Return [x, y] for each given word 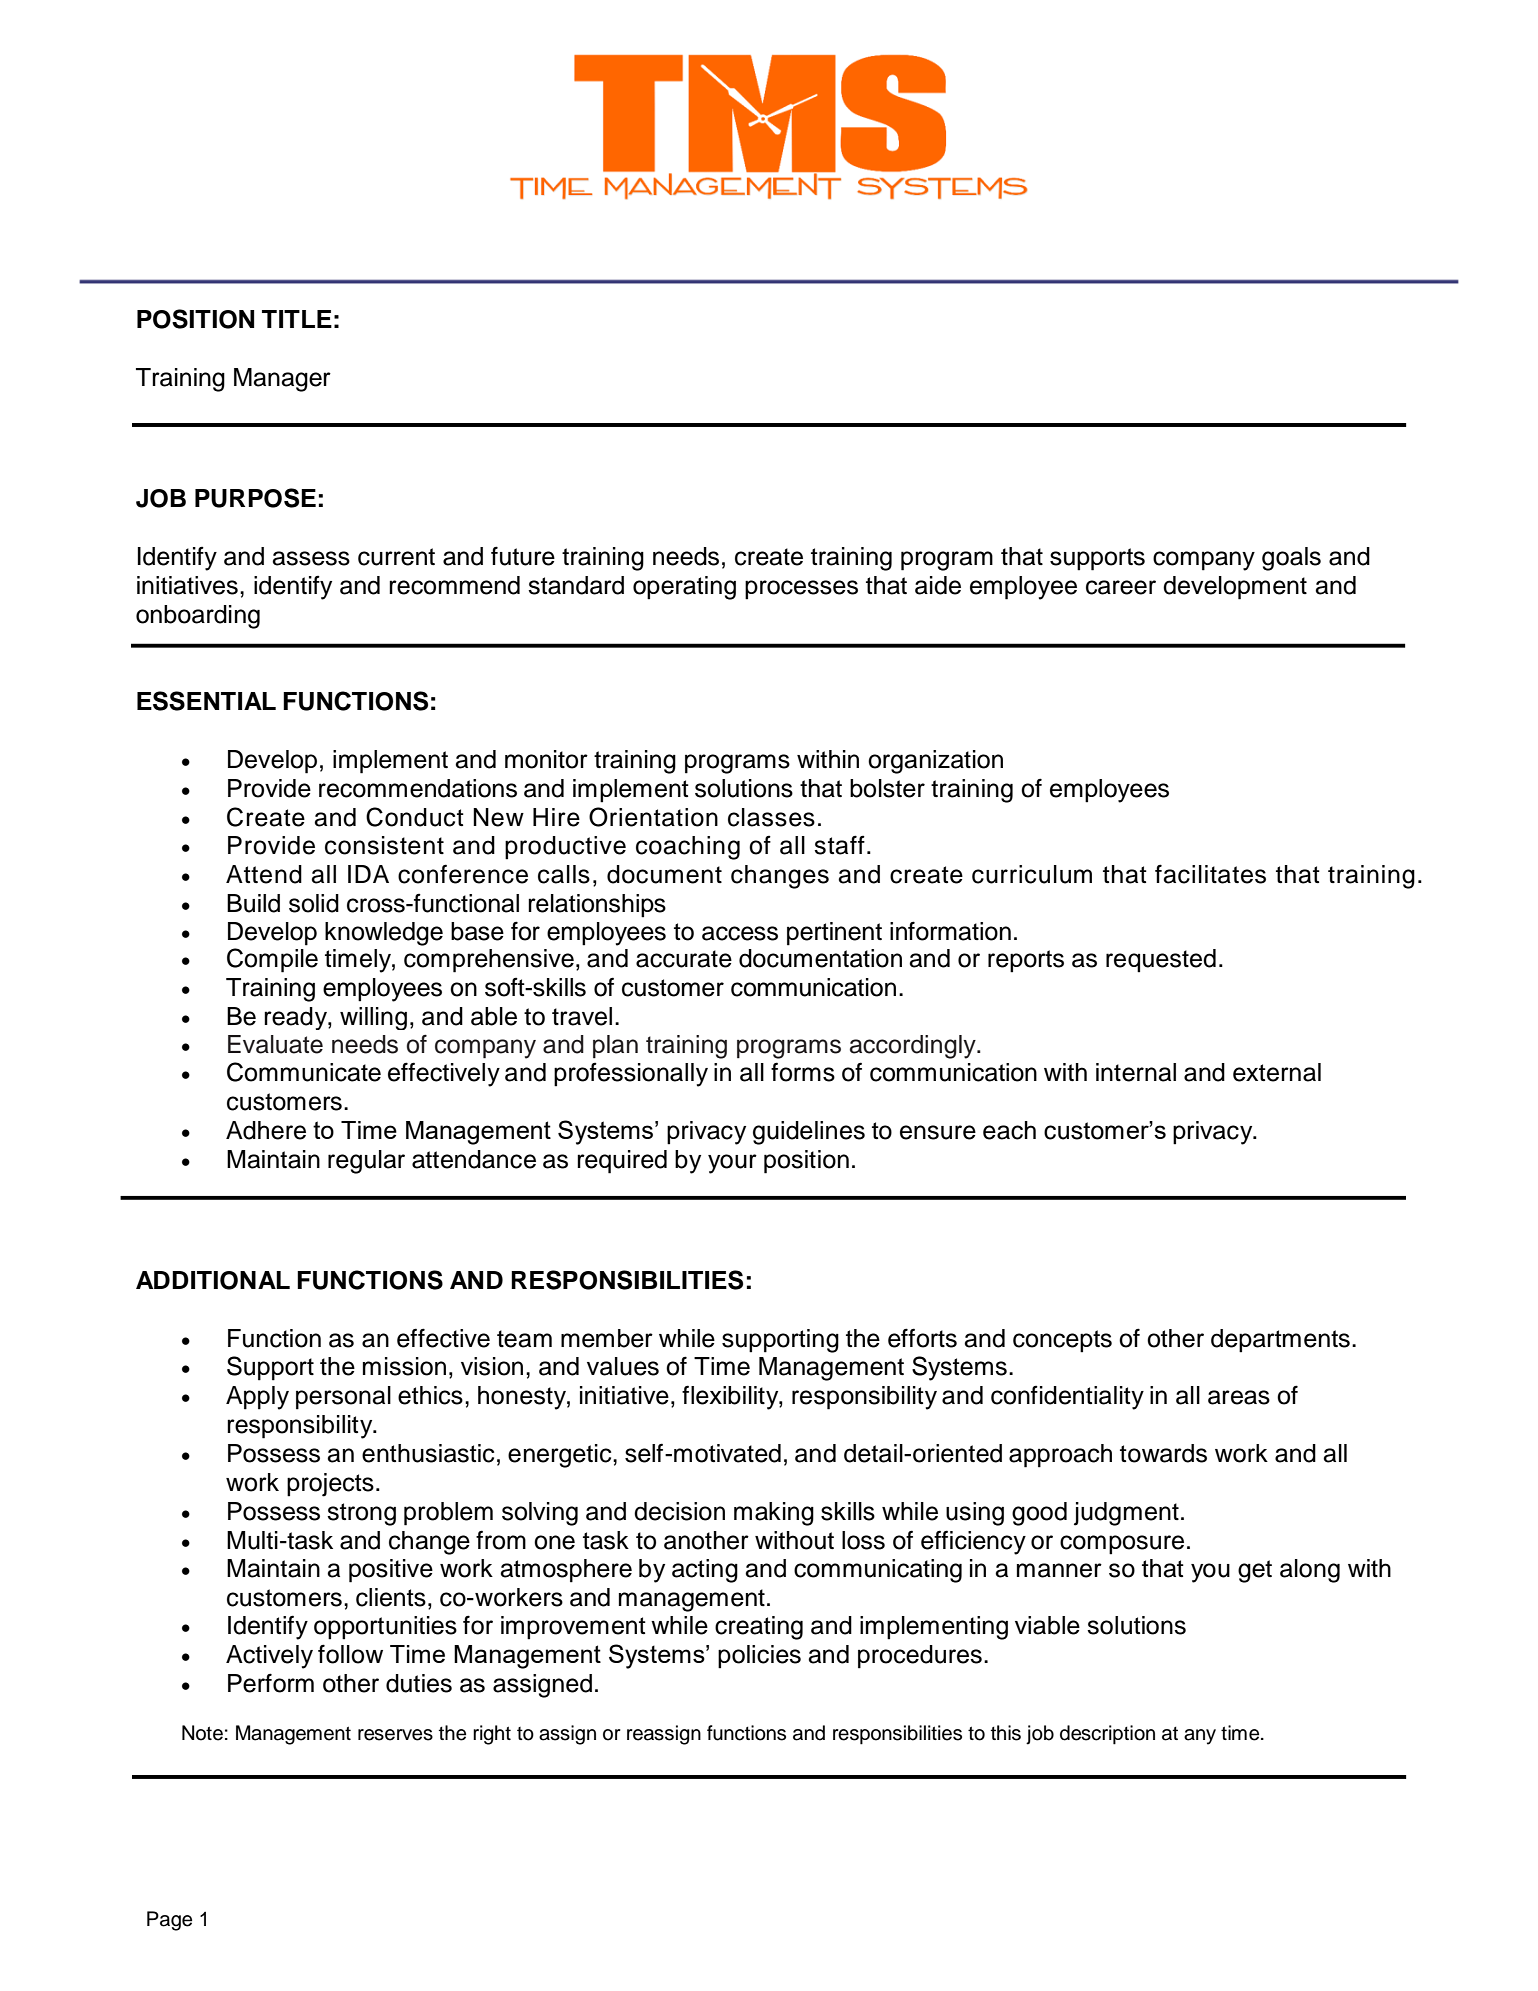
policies [759, 1657]
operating [684, 588]
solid [314, 903]
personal [343, 1398]
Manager [282, 380]
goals [1291, 559]
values [623, 1366]
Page [169, 1921]
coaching [688, 848]
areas [1239, 1397]
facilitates [1210, 874]
